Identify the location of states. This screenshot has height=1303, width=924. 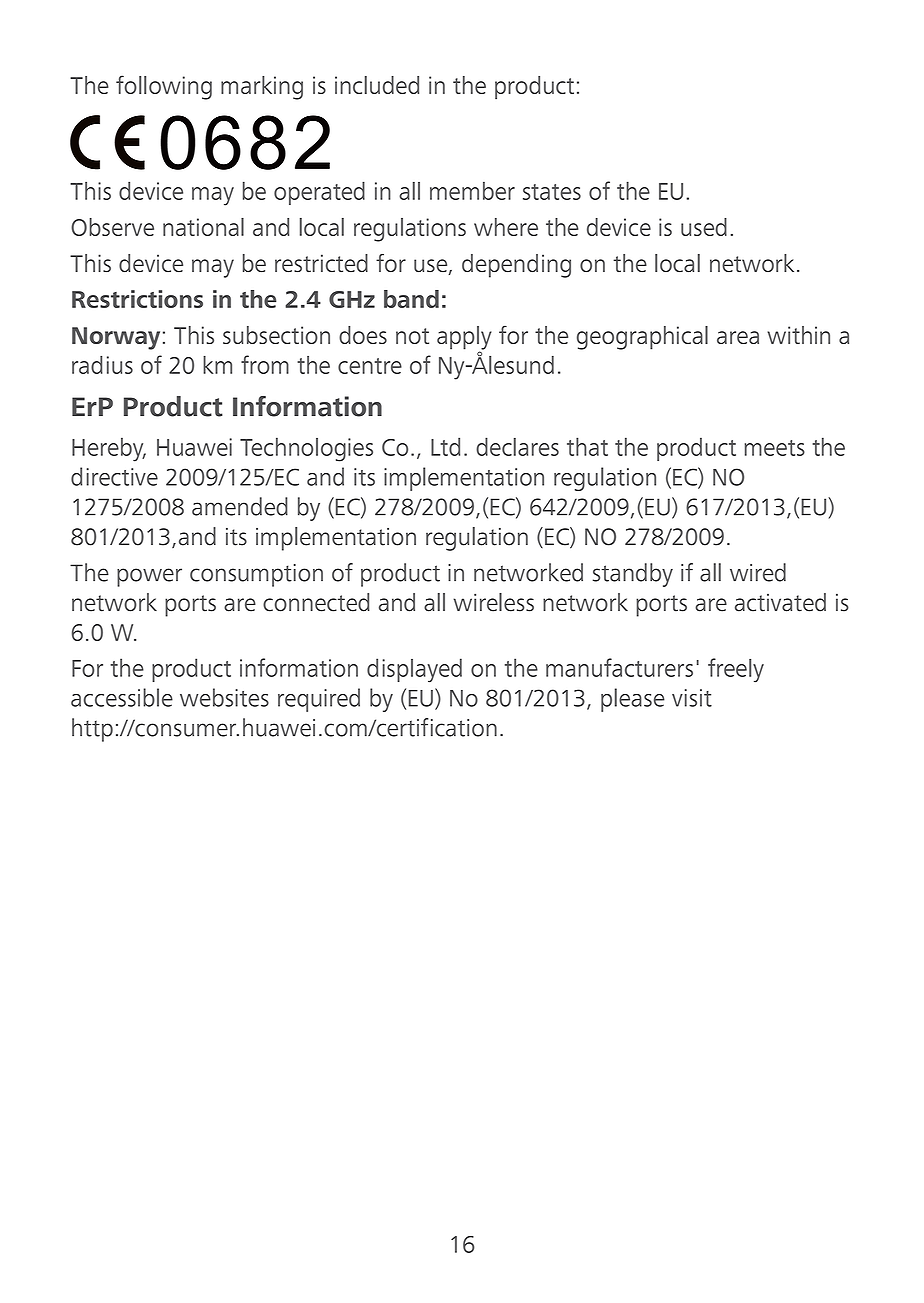
(552, 192).
